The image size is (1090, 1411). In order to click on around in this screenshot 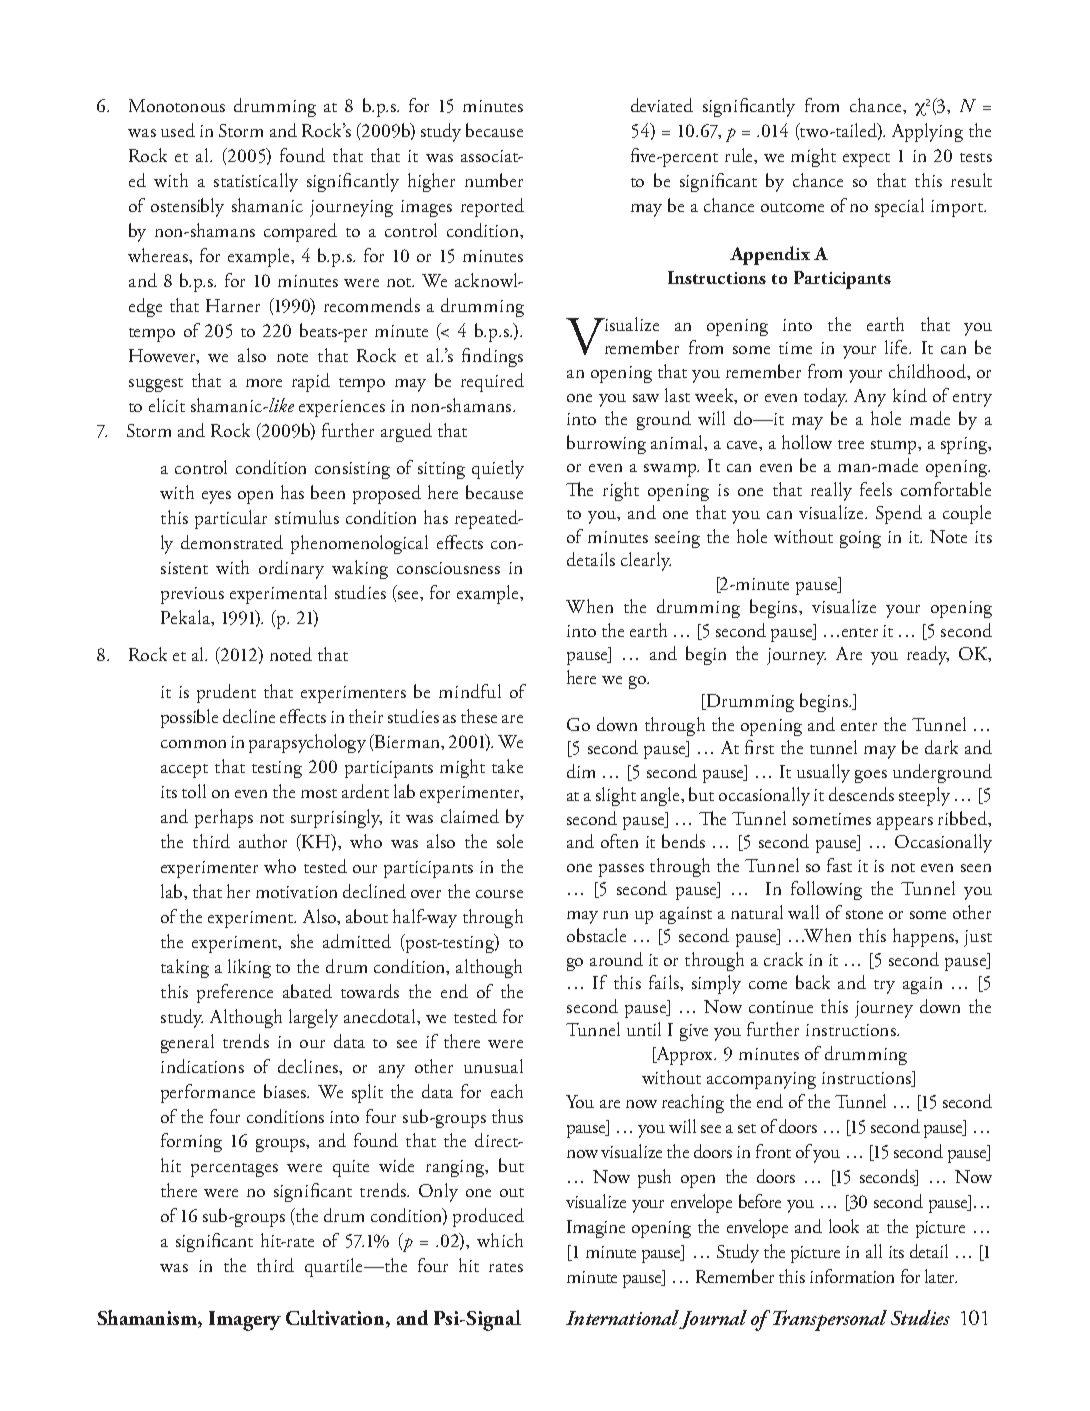, I will do `click(616, 959)`.
